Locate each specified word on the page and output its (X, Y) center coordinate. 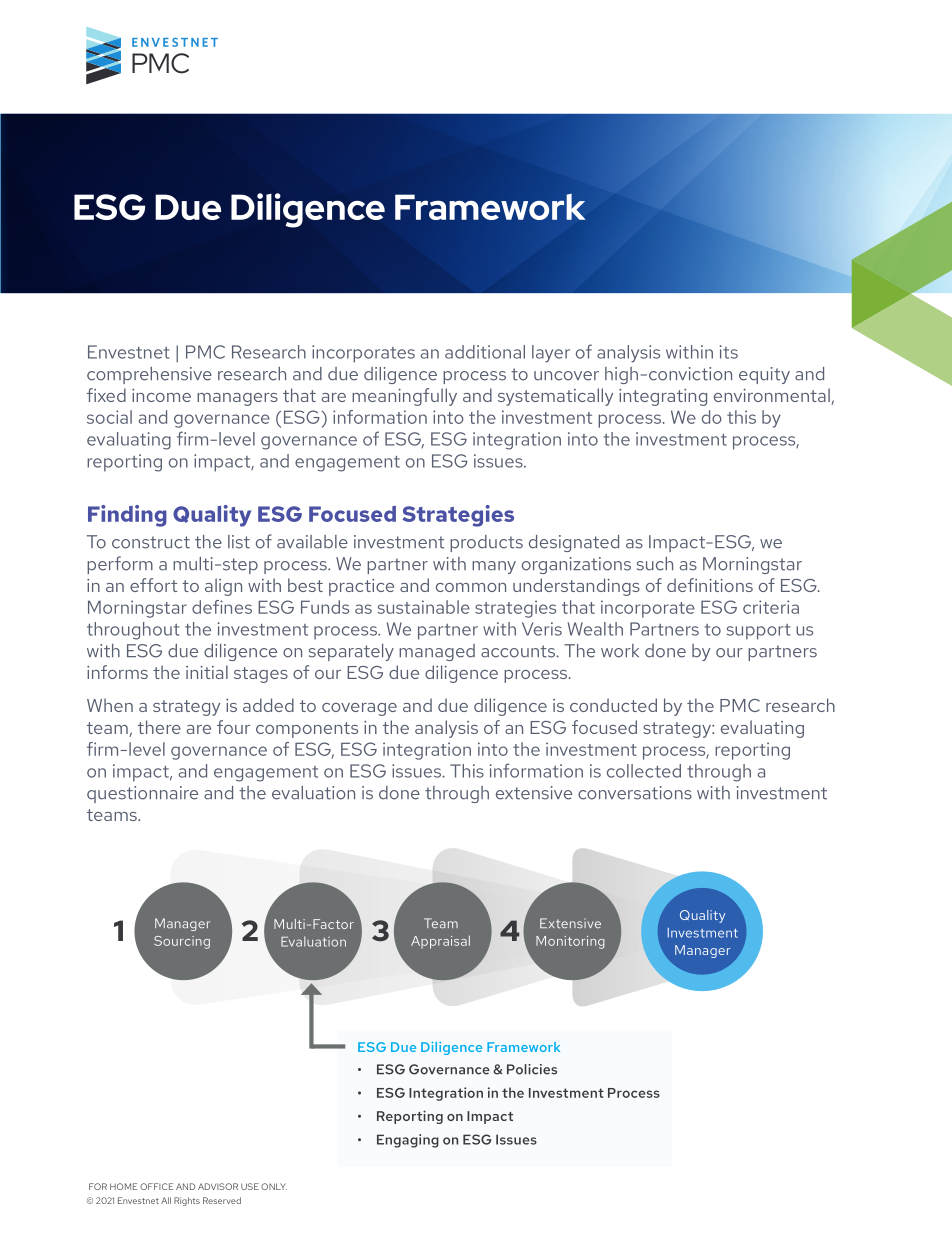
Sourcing (182, 942)
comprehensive (149, 375)
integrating (663, 397)
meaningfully (404, 397)
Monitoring (570, 942)
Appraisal (440, 942)
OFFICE (156, 1186)
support (759, 632)
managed (437, 652)
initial (207, 672)
